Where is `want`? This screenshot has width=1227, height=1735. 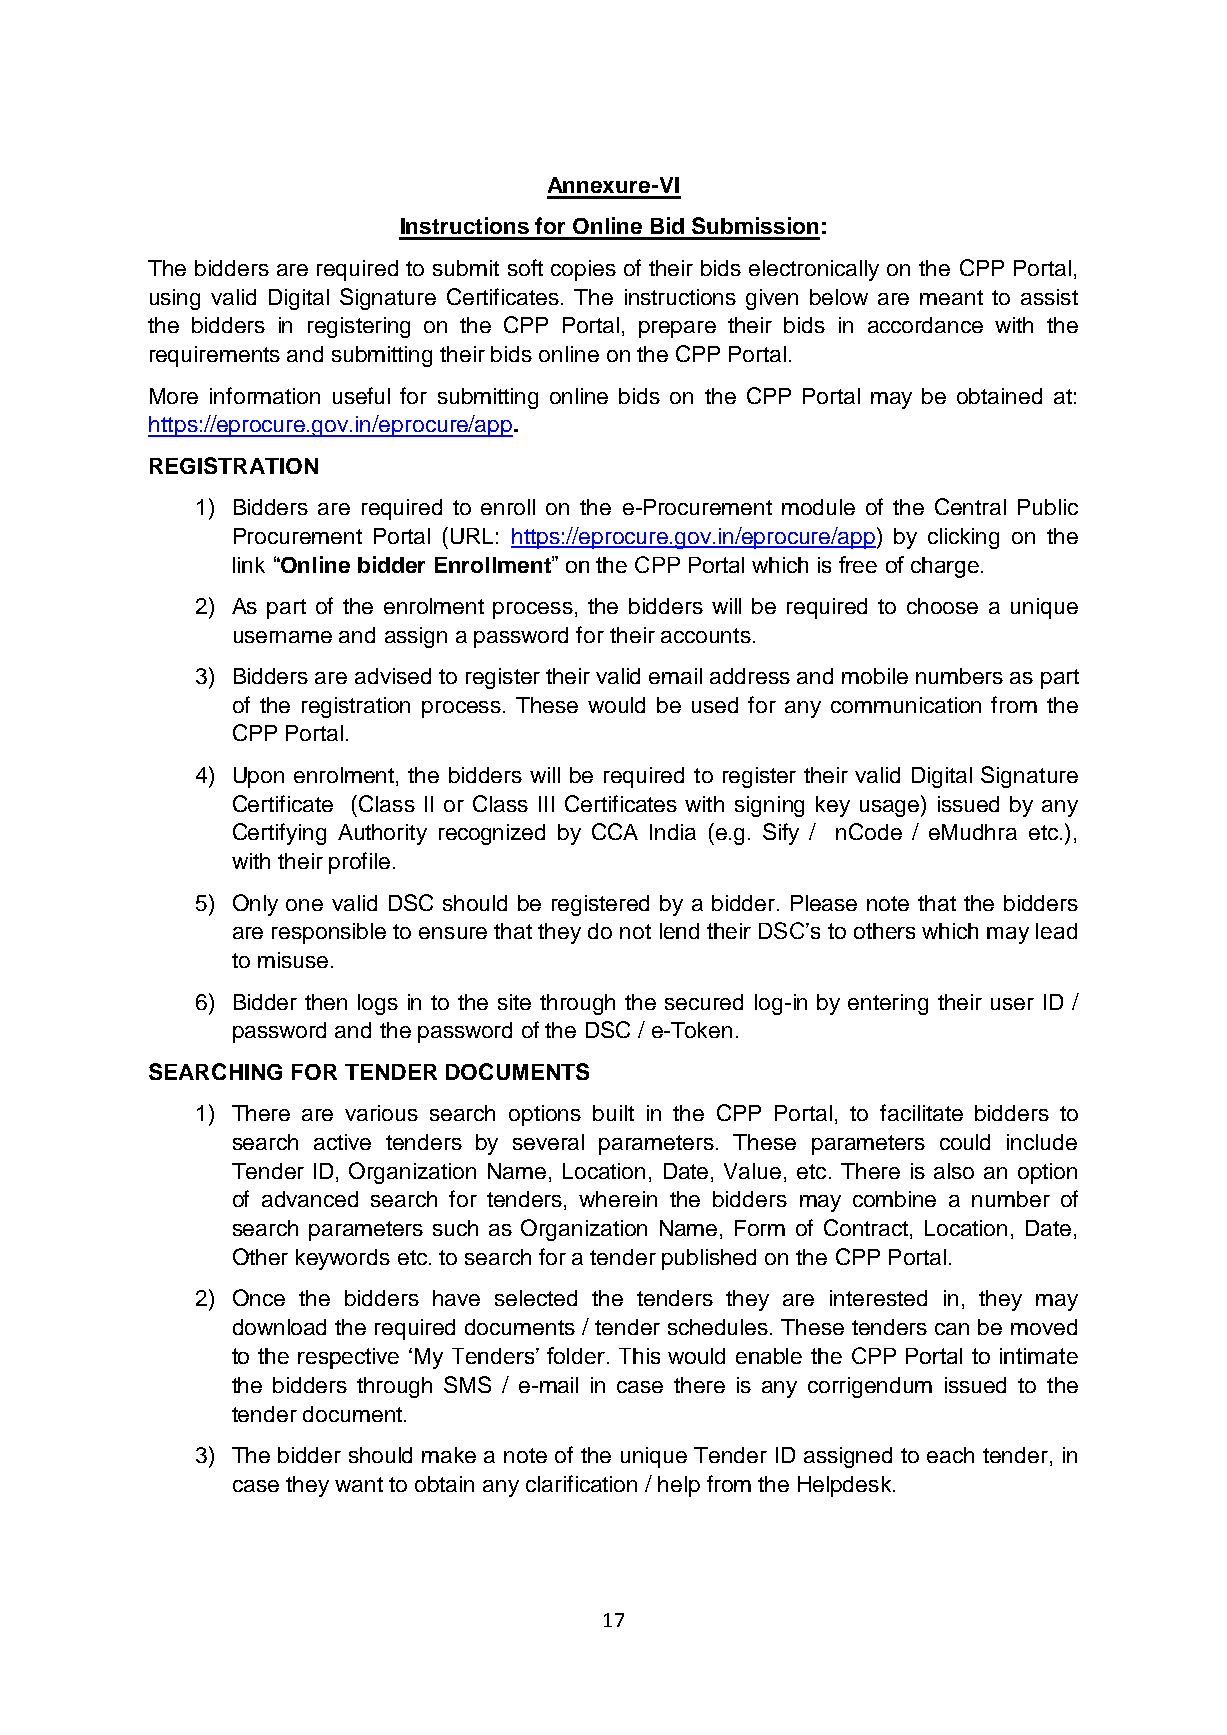 want is located at coordinates (359, 1484).
